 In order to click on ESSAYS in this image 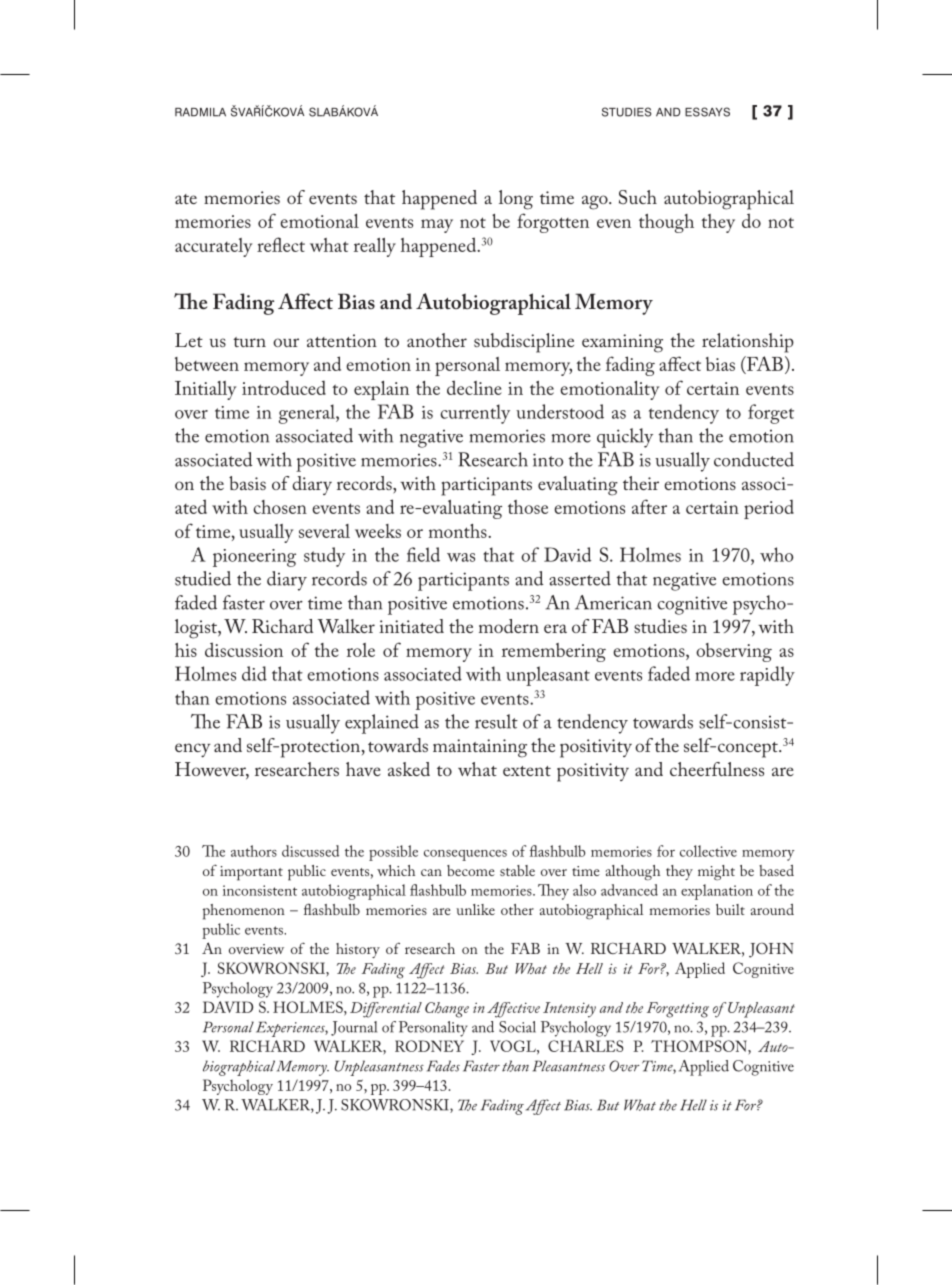, I will do `click(707, 112)`.
